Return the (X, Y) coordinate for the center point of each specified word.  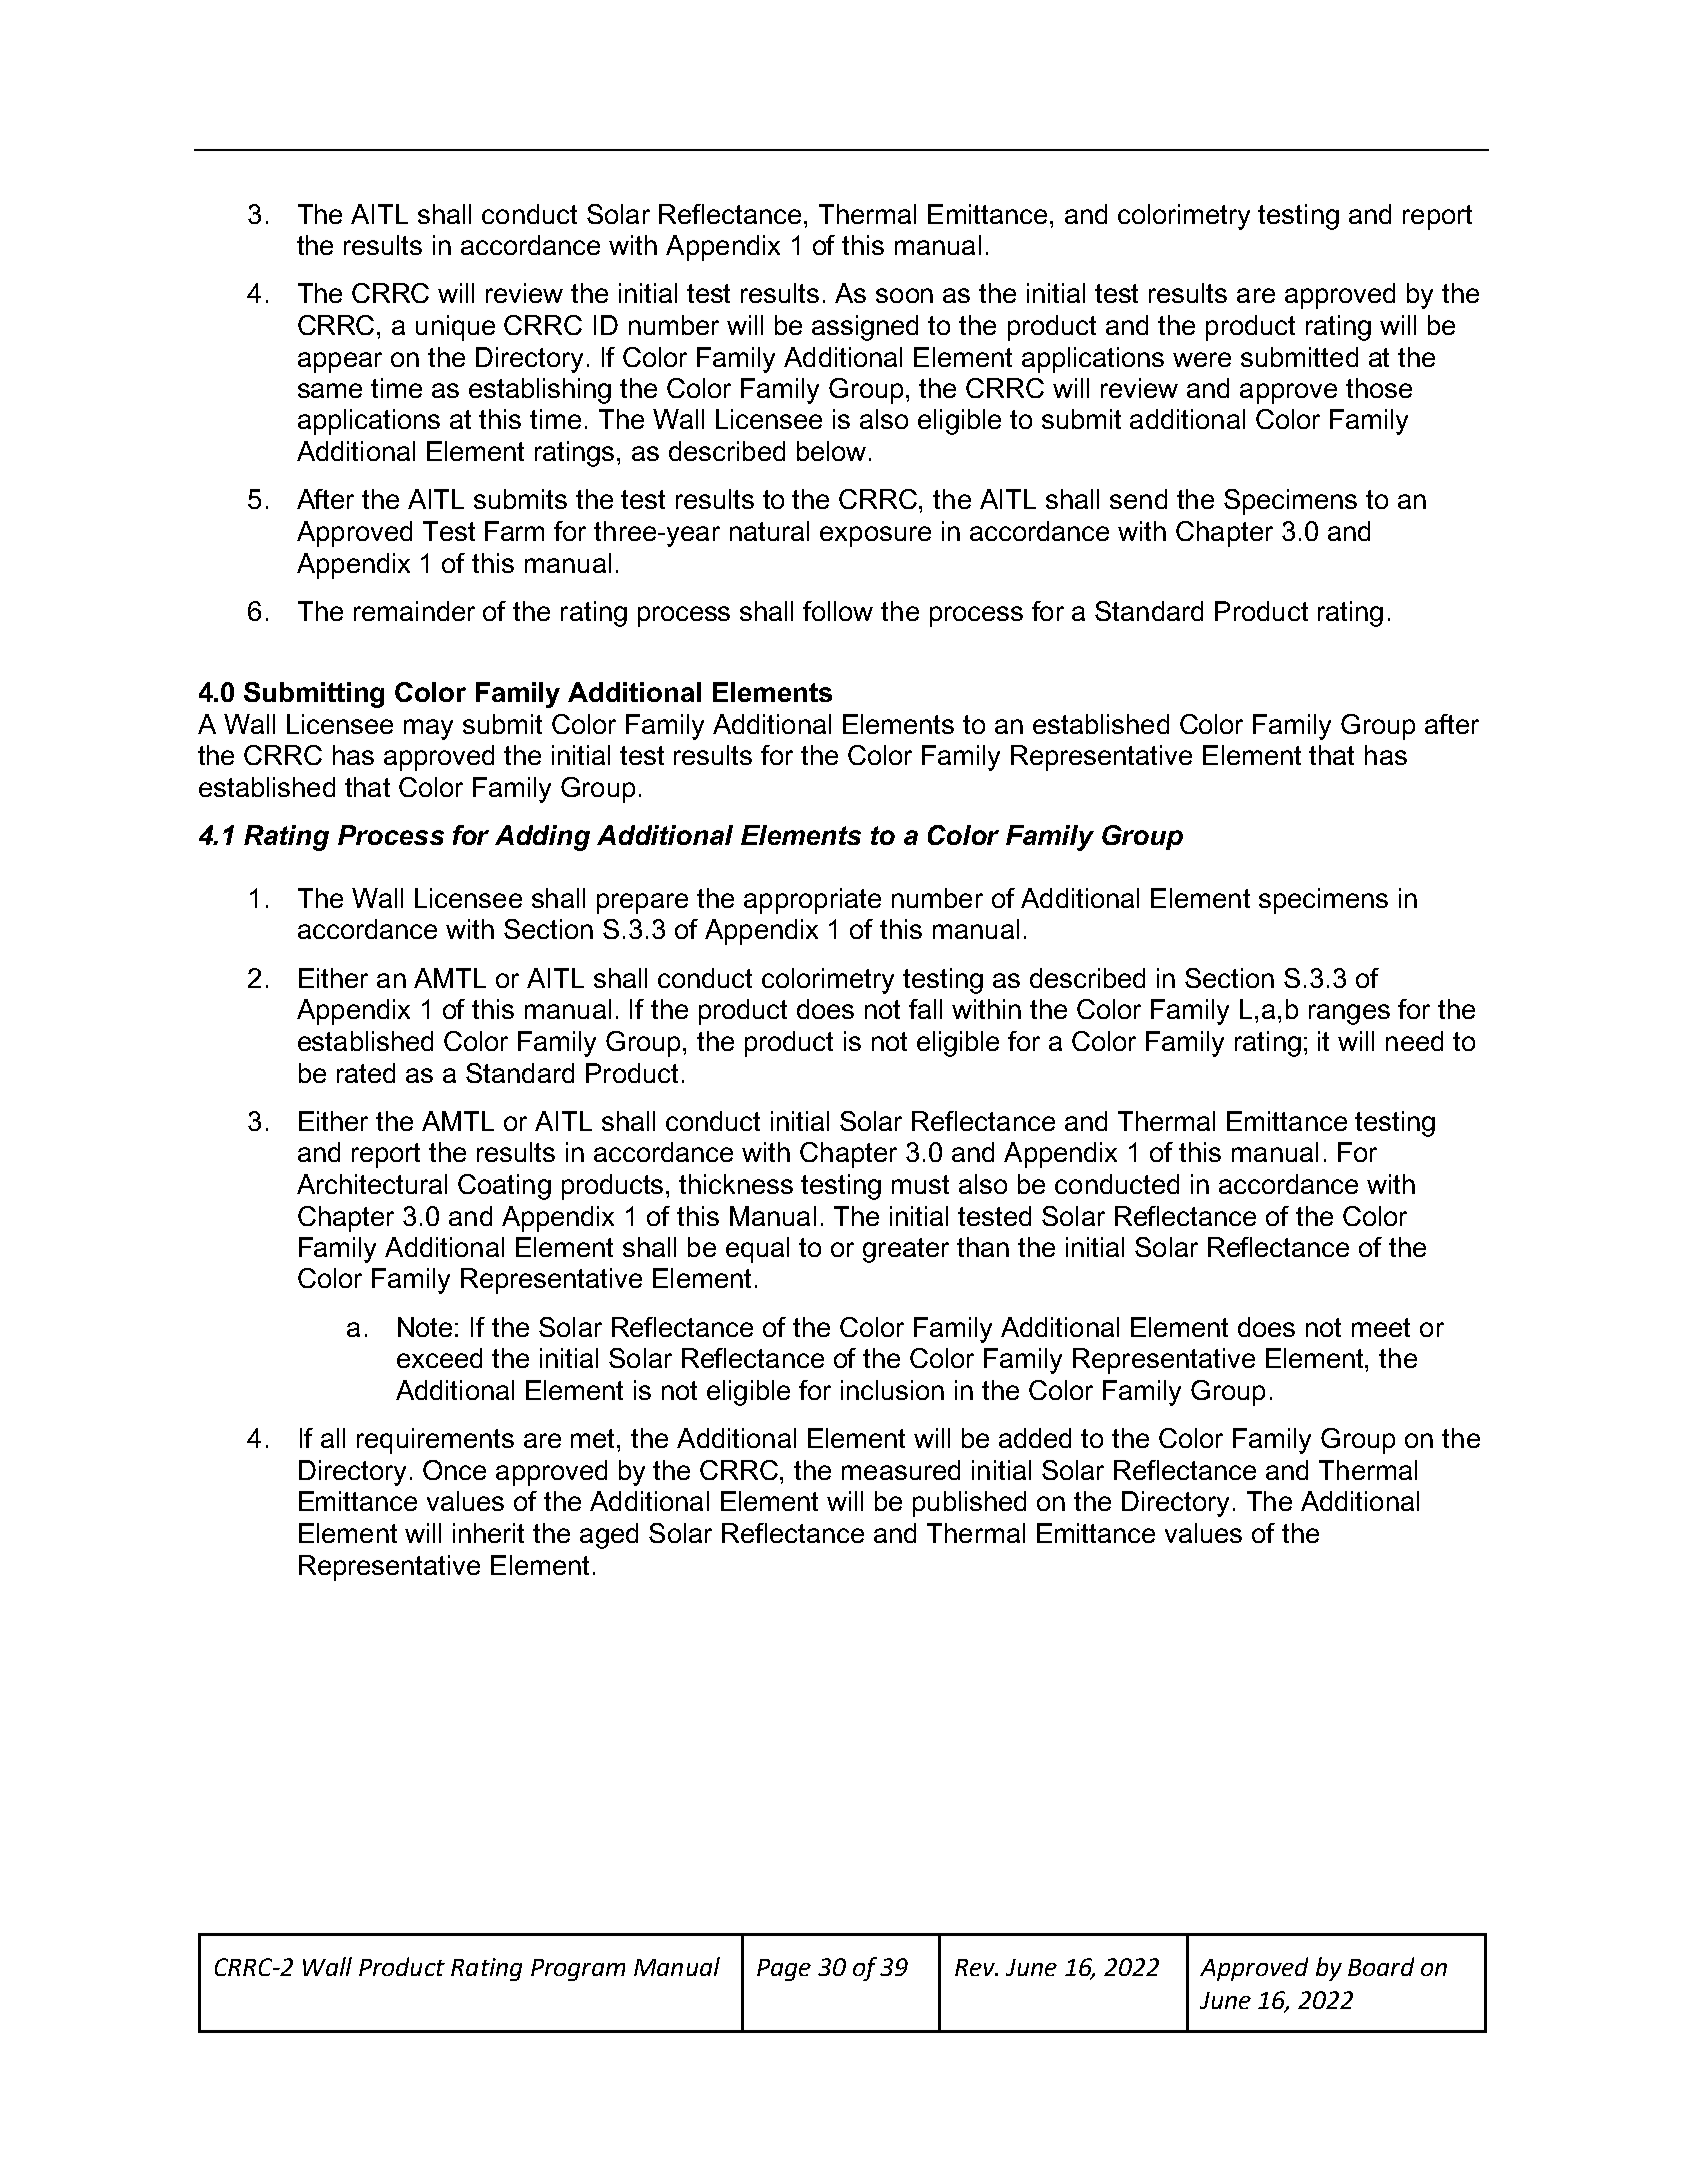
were (1202, 359)
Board (1381, 1966)
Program (578, 1970)
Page (784, 1970)
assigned (865, 328)
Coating (504, 1187)
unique (455, 328)
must (920, 1184)
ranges (1349, 1014)
